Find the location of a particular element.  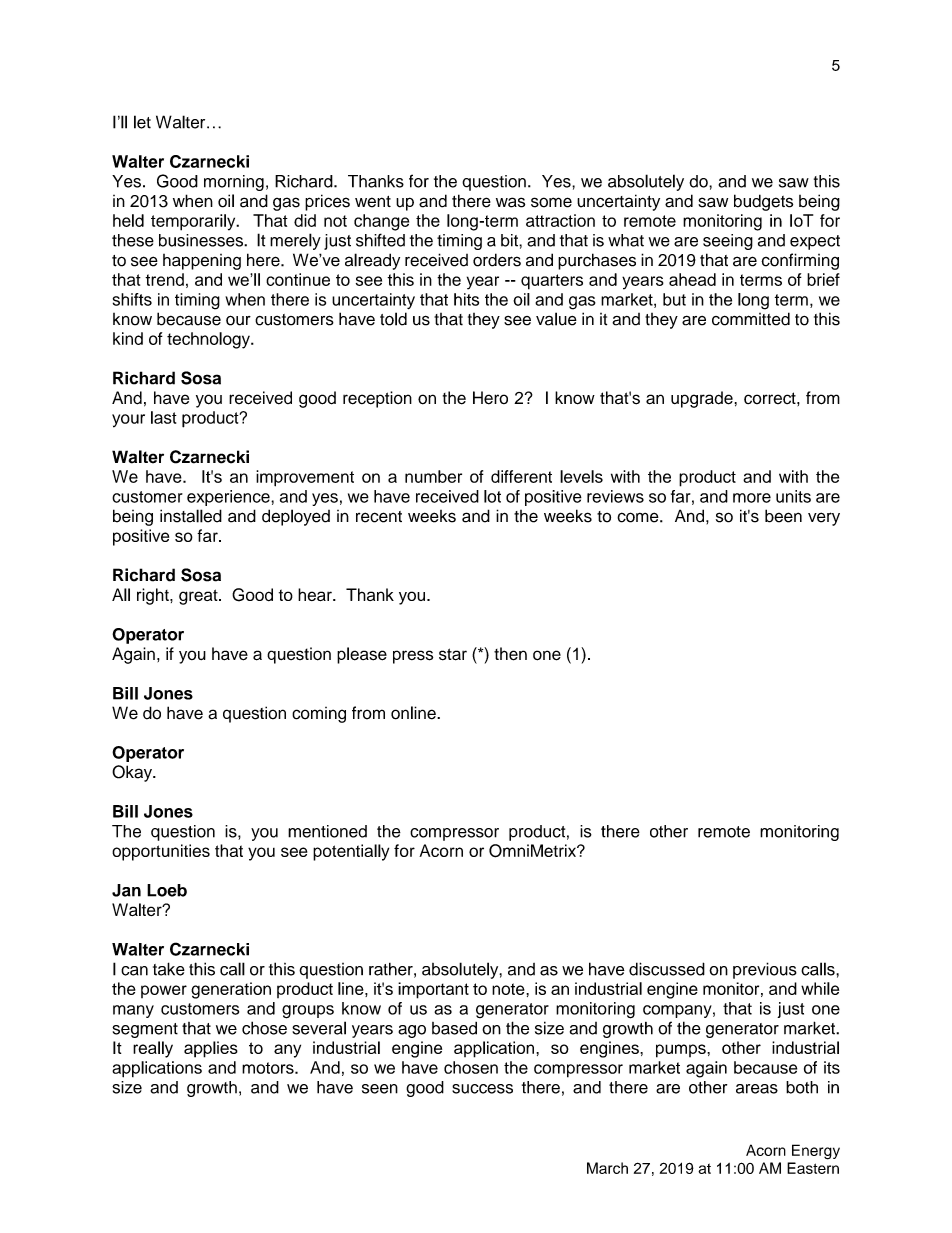

was is located at coordinates (510, 202).
